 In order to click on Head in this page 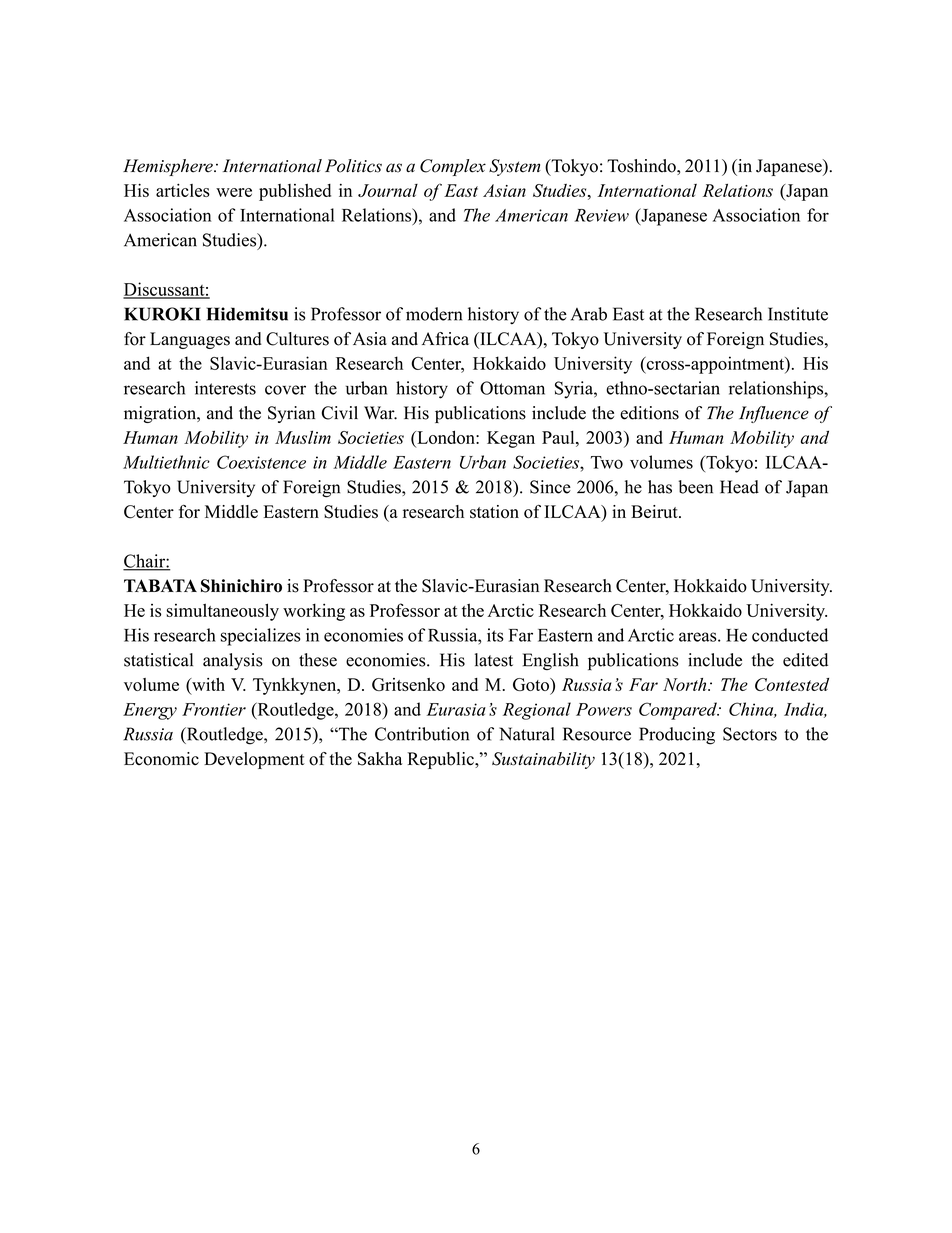, I will do `click(739, 487)`.
